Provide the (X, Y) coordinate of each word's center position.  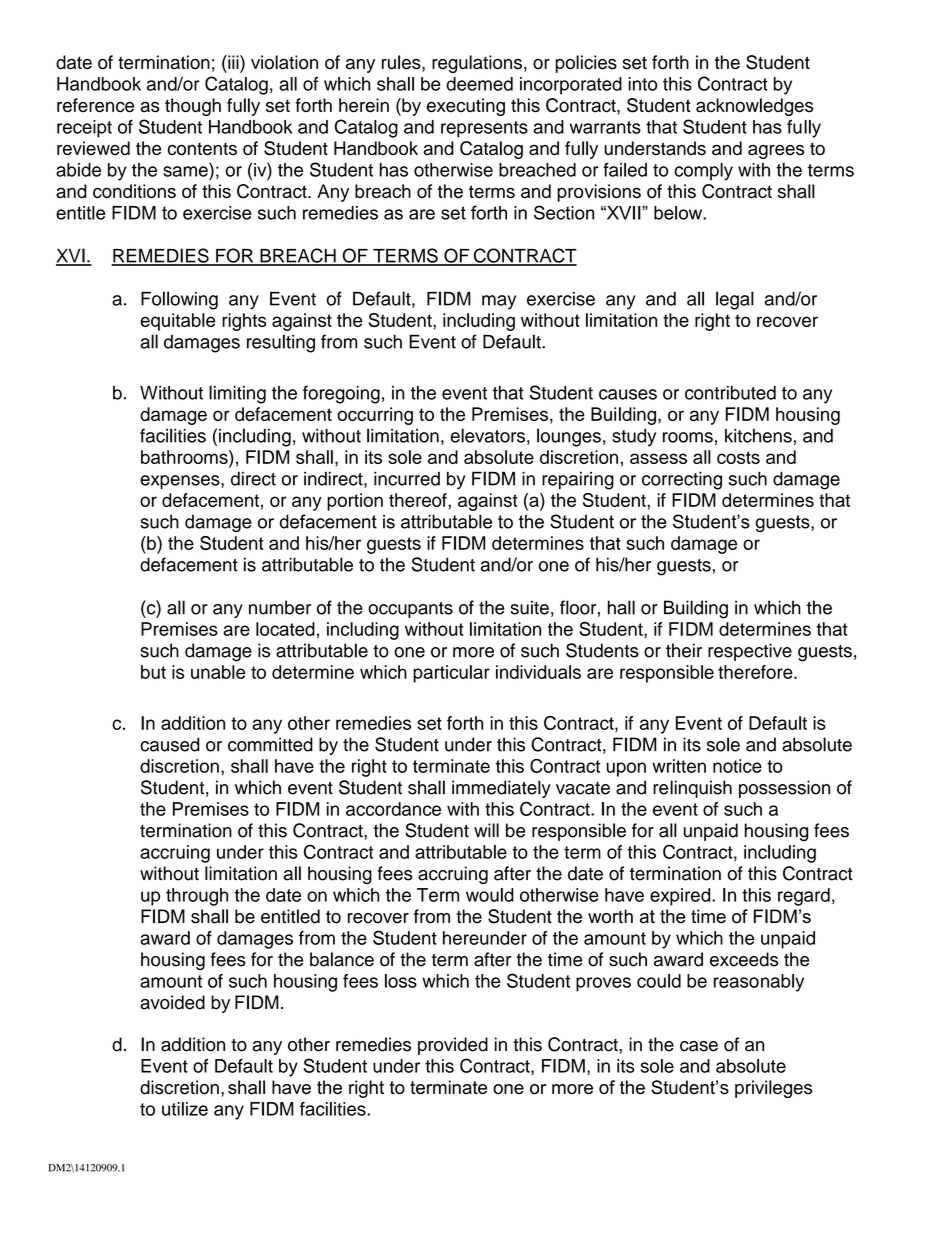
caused (169, 744)
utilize (185, 1109)
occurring (375, 416)
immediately (501, 789)
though (193, 107)
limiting (237, 394)
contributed (730, 393)
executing (466, 107)
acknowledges (754, 107)
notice (737, 766)
